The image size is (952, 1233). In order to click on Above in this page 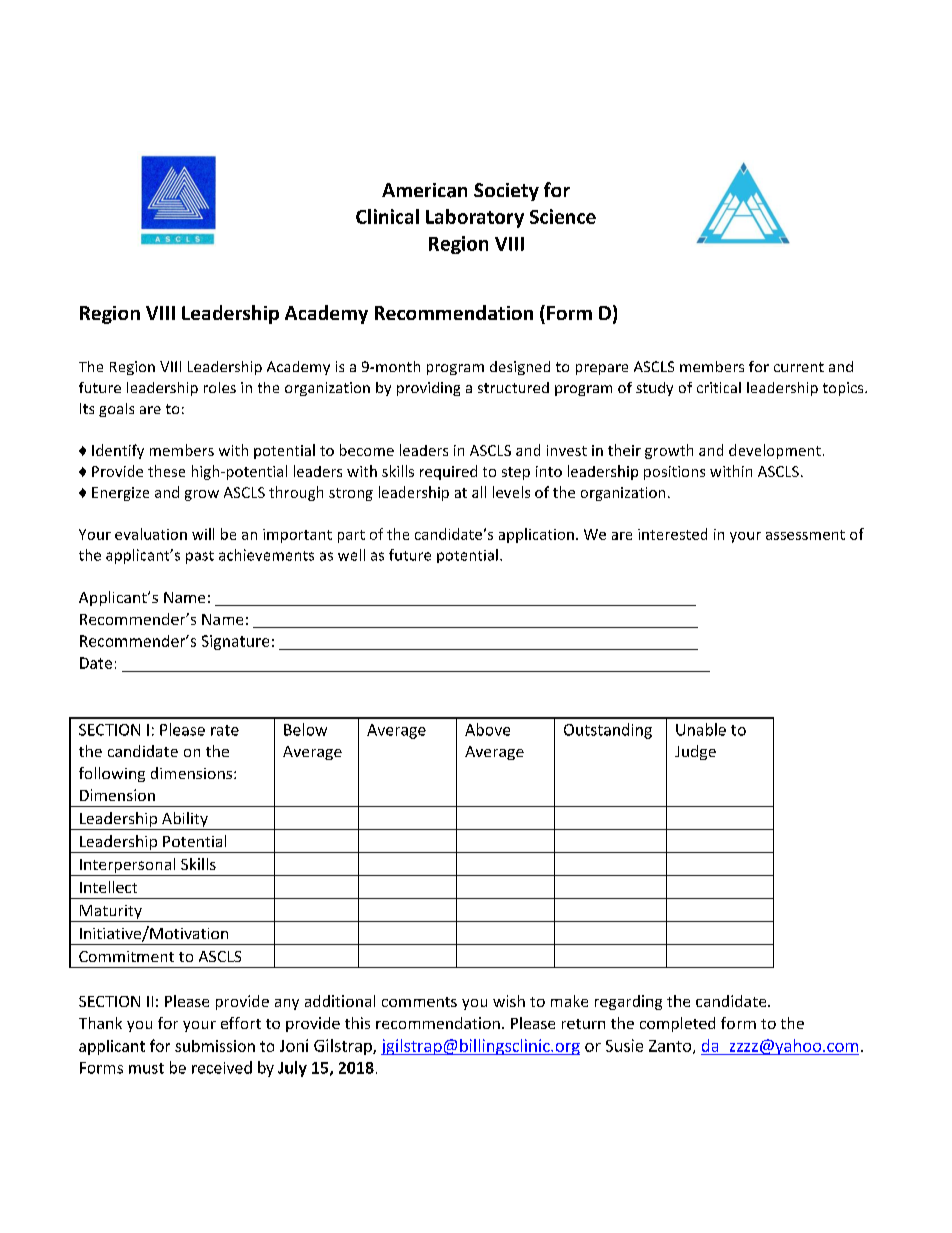, I will do `click(487, 729)`.
